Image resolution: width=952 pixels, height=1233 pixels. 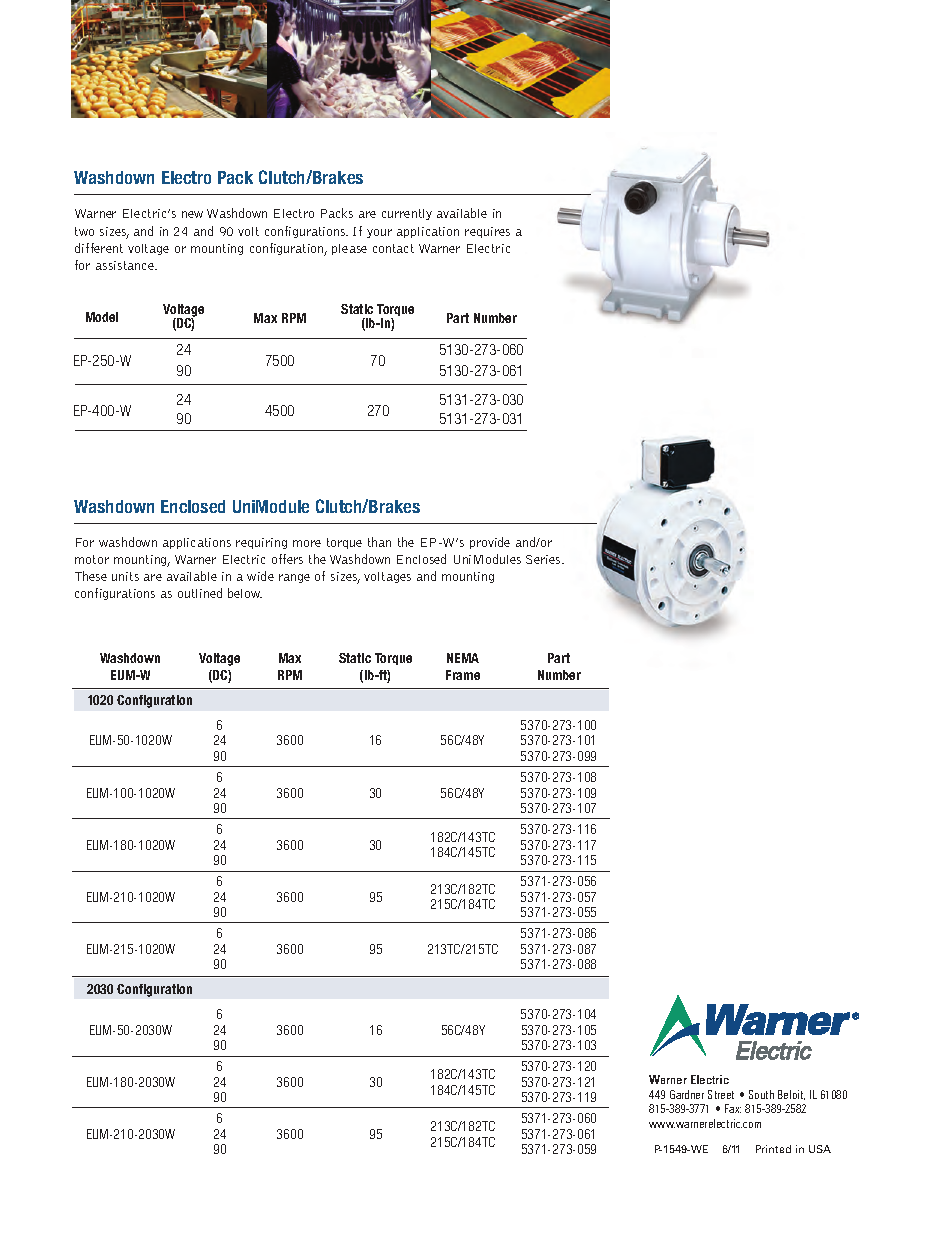 I want to click on NEMA, so click(x=463, y=658).
